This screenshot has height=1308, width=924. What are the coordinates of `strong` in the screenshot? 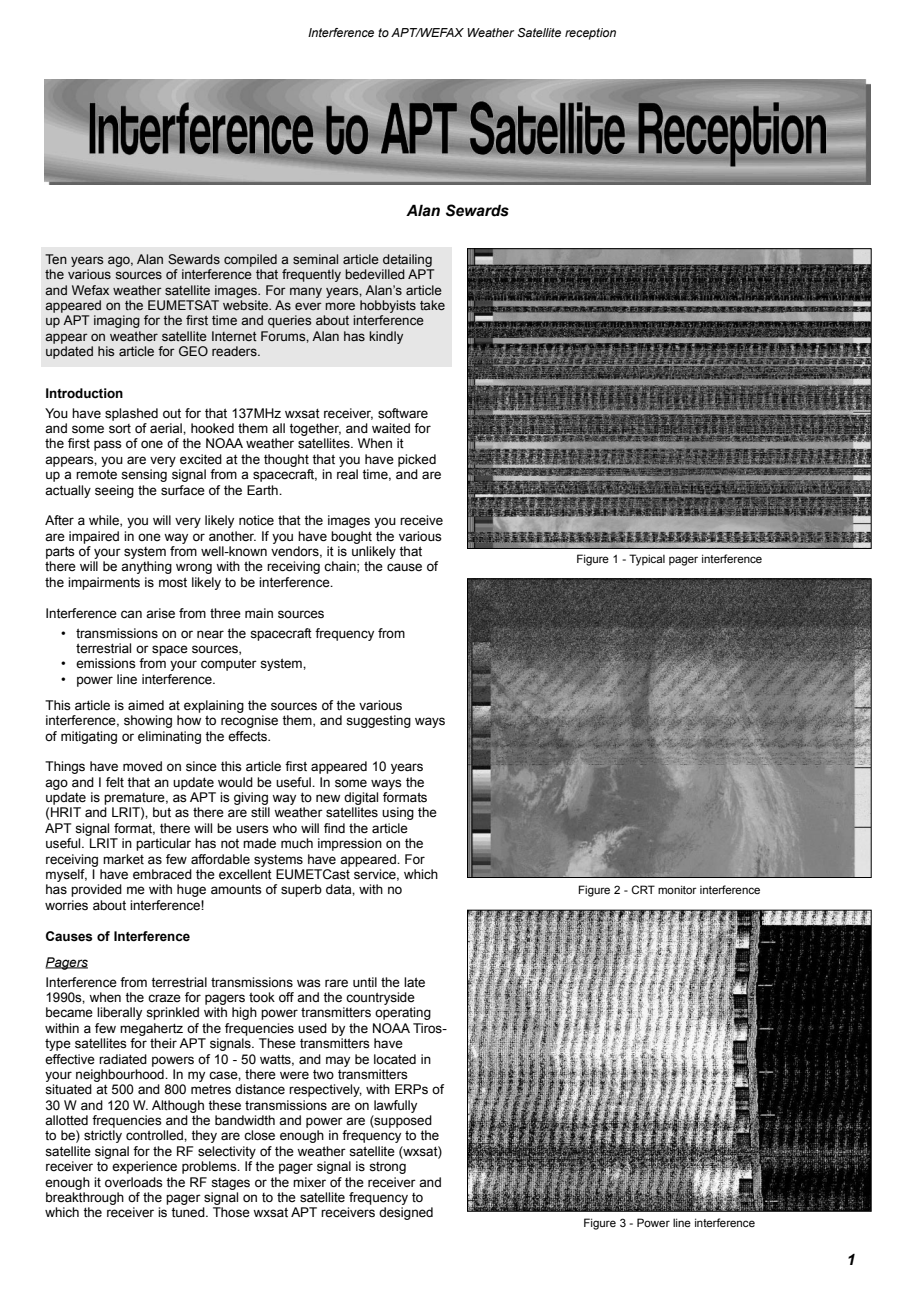 It's located at (387, 1168).
